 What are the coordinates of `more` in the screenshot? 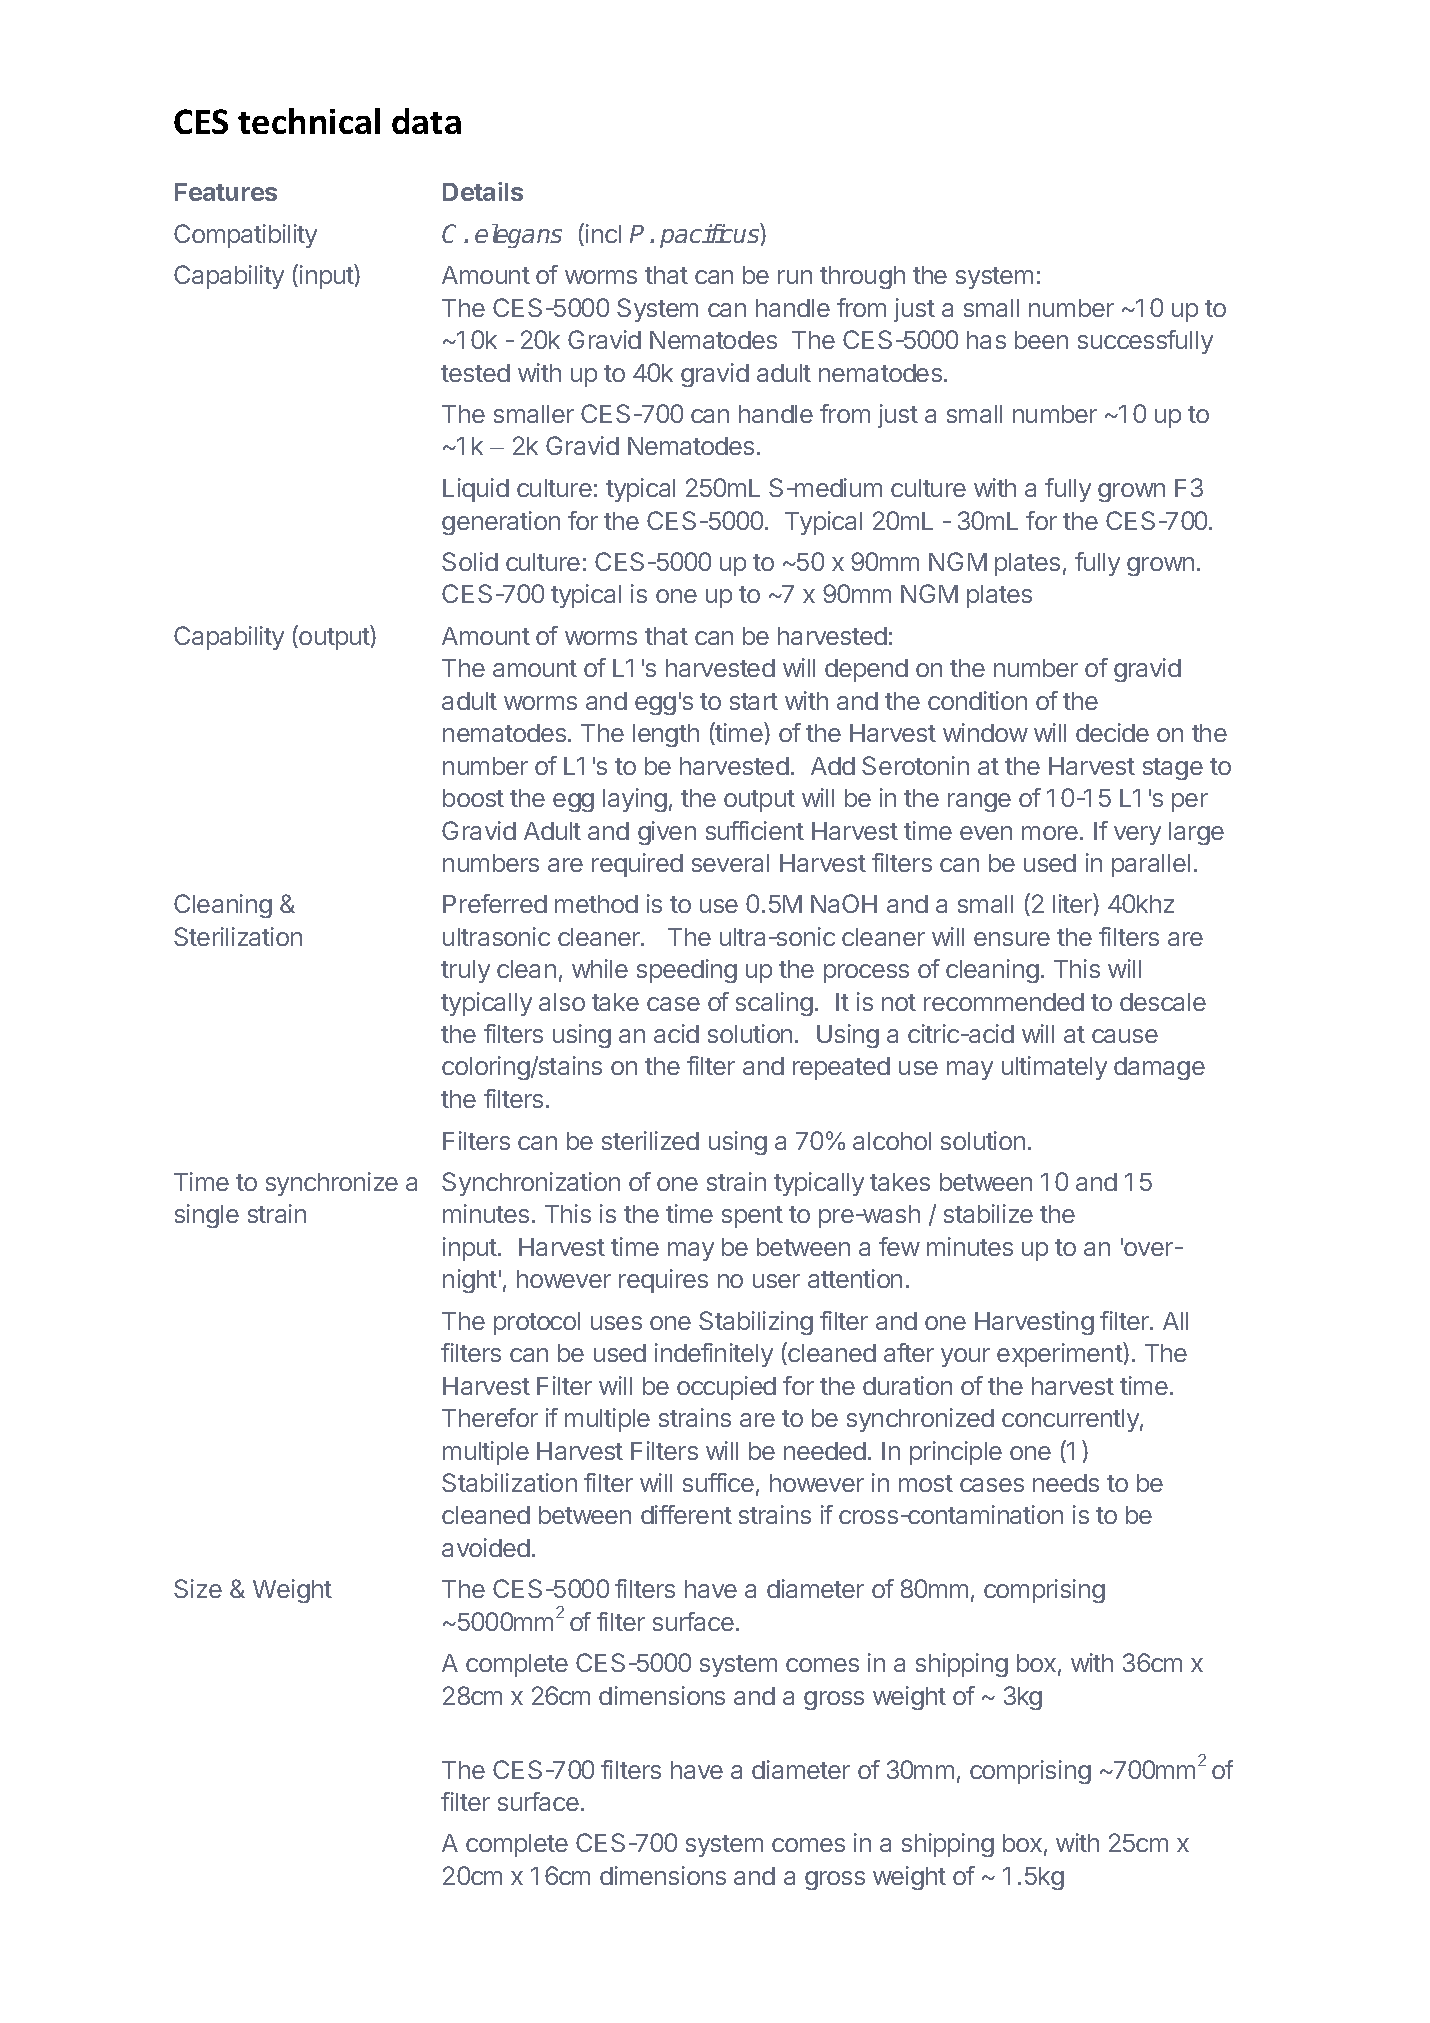 It's located at (1050, 833).
